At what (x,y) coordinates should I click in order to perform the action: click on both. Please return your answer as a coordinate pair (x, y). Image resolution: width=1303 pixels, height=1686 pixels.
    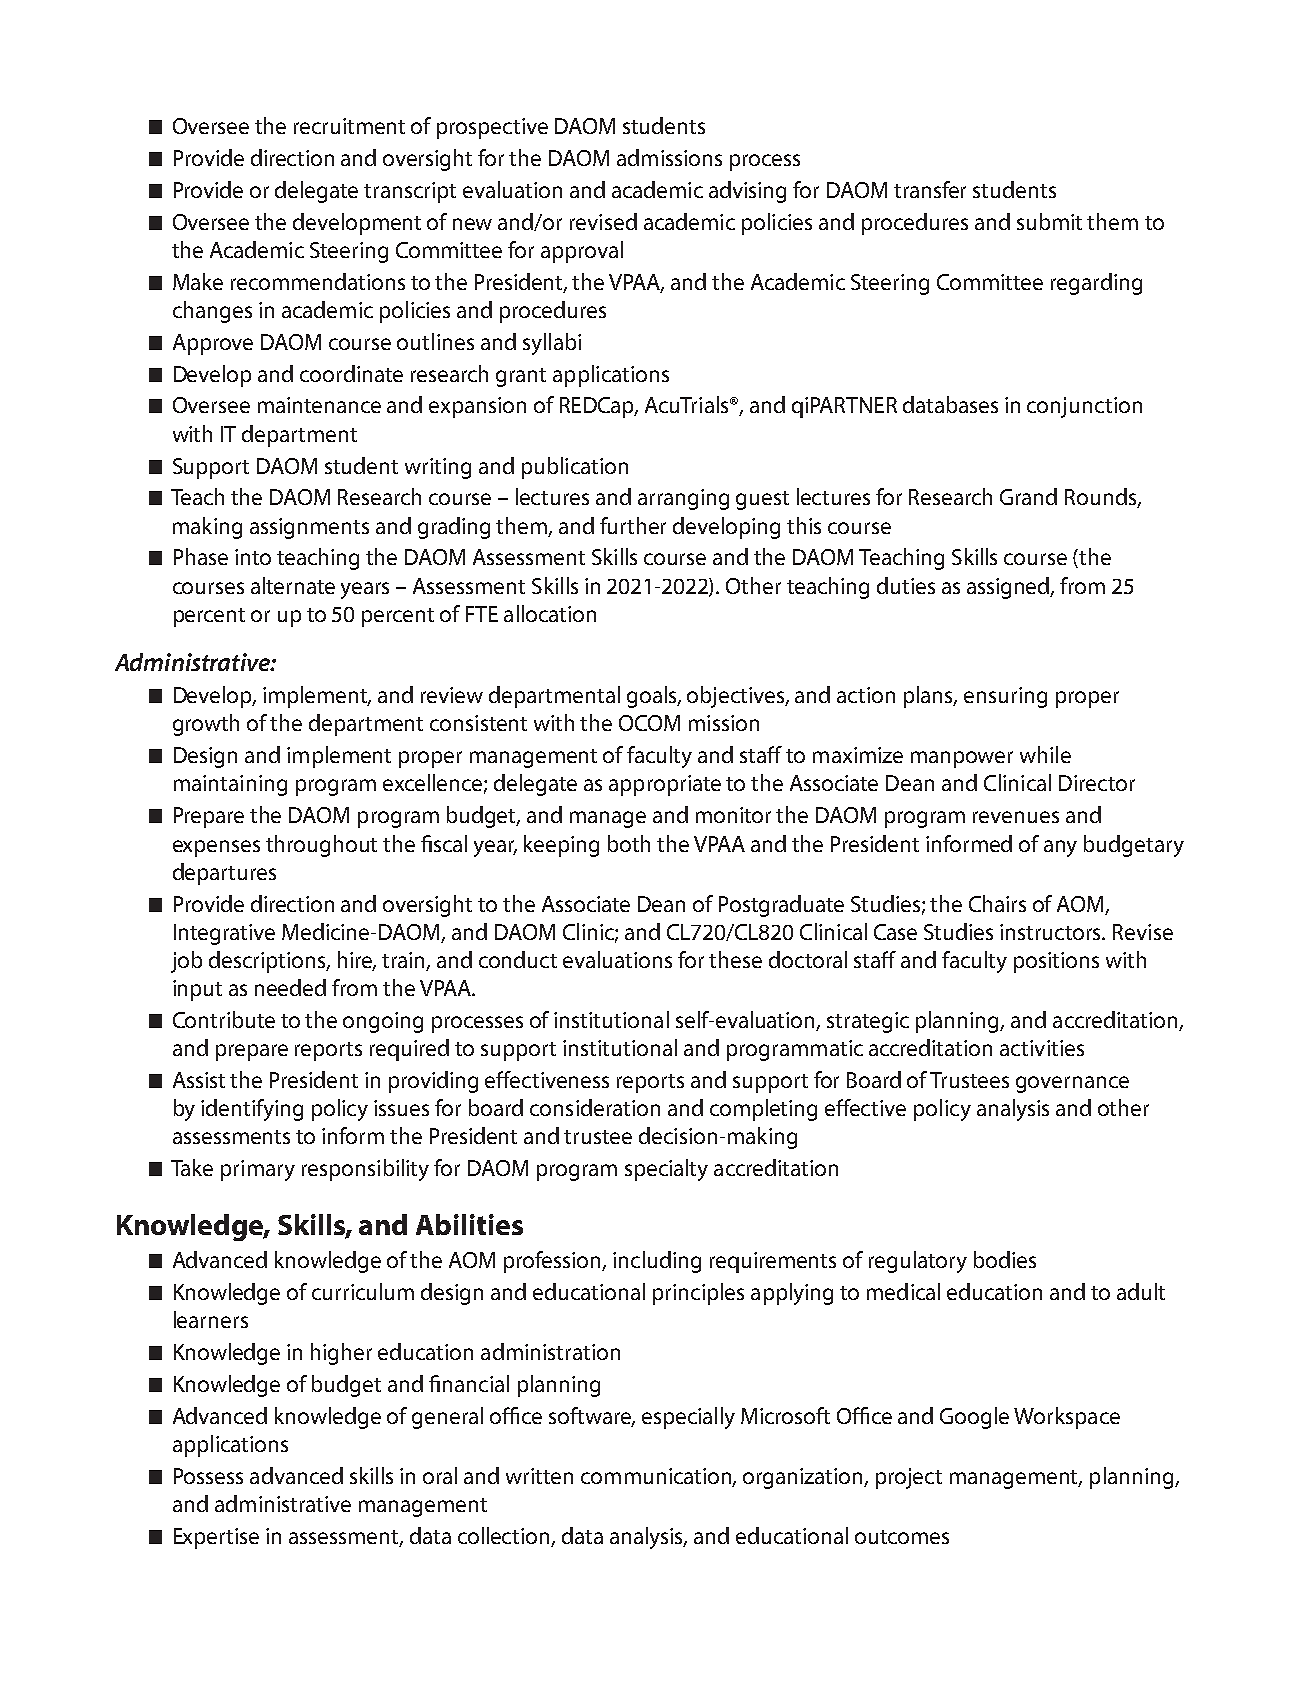
    Looking at the image, I should click on (629, 843).
